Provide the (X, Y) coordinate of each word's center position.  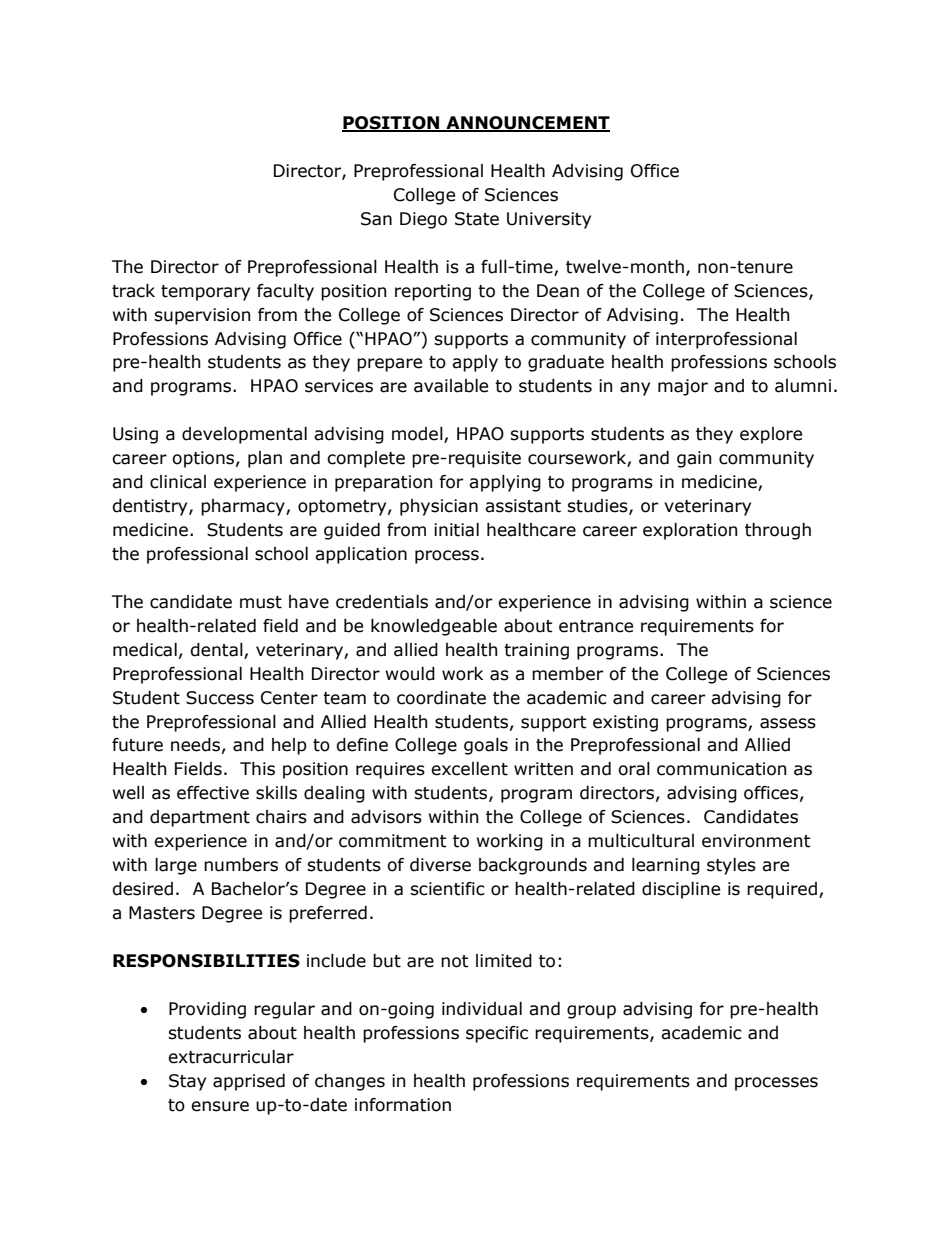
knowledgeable (434, 627)
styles (731, 866)
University (549, 220)
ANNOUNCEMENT (527, 124)
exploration (690, 531)
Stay (187, 1082)
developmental (244, 435)
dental (217, 651)
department (200, 818)
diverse (440, 865)
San (376, 219)
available (451, 386)
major (683, 387)
